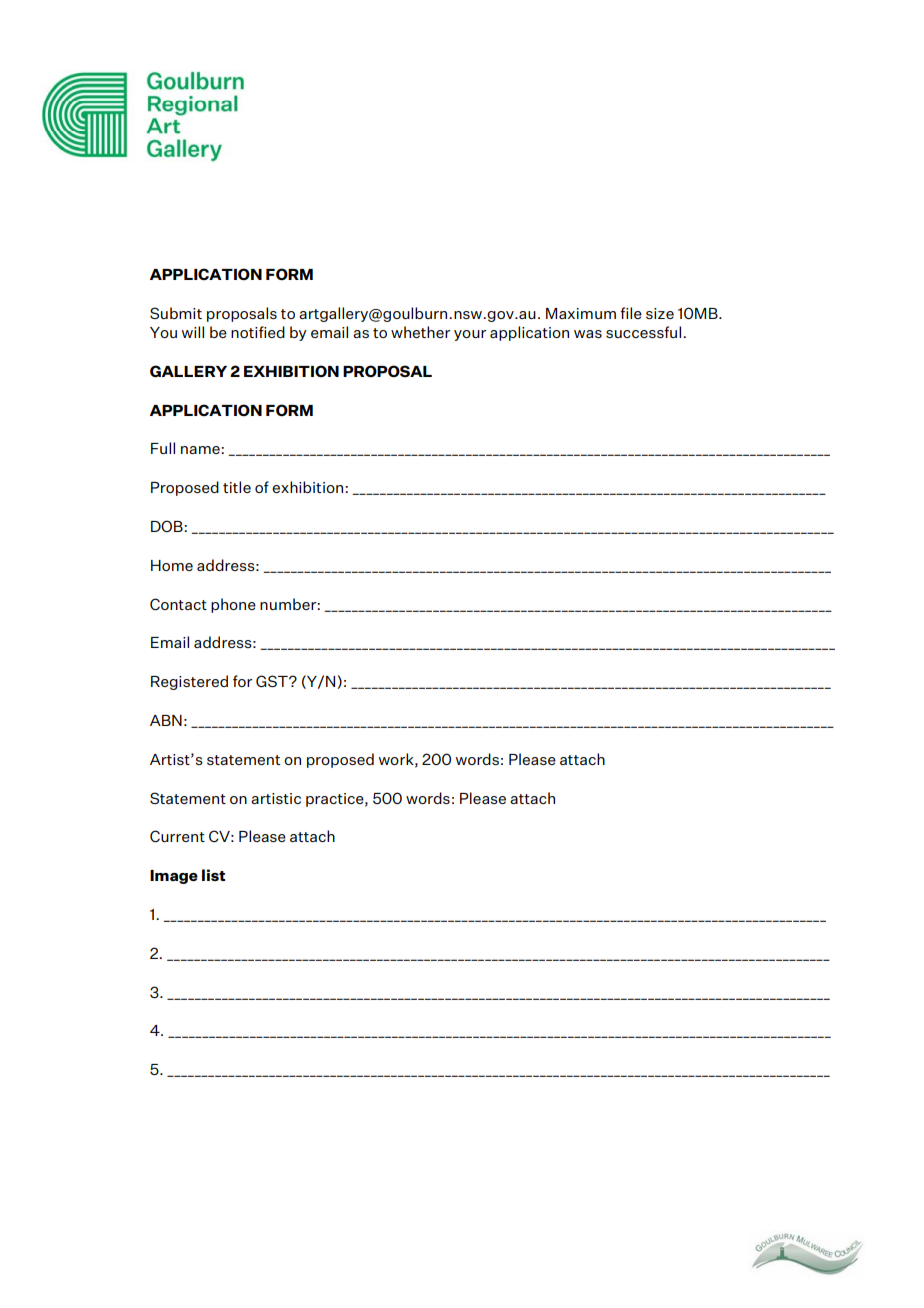  What do you see at coordinates (420, 332) in the screenshot?
I see `whether` at bounding box center [420, 332].
